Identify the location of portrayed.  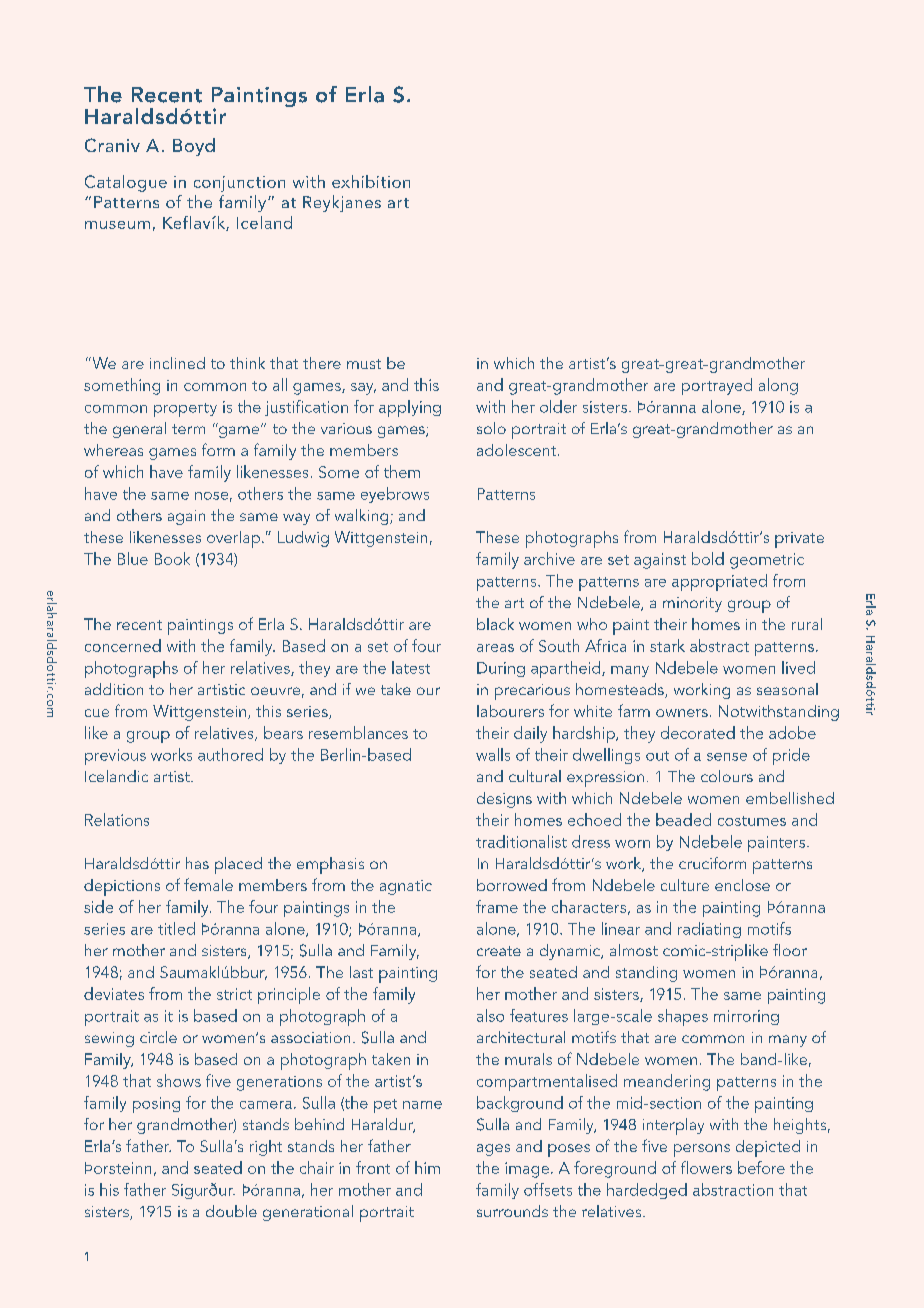
(717, 386).
